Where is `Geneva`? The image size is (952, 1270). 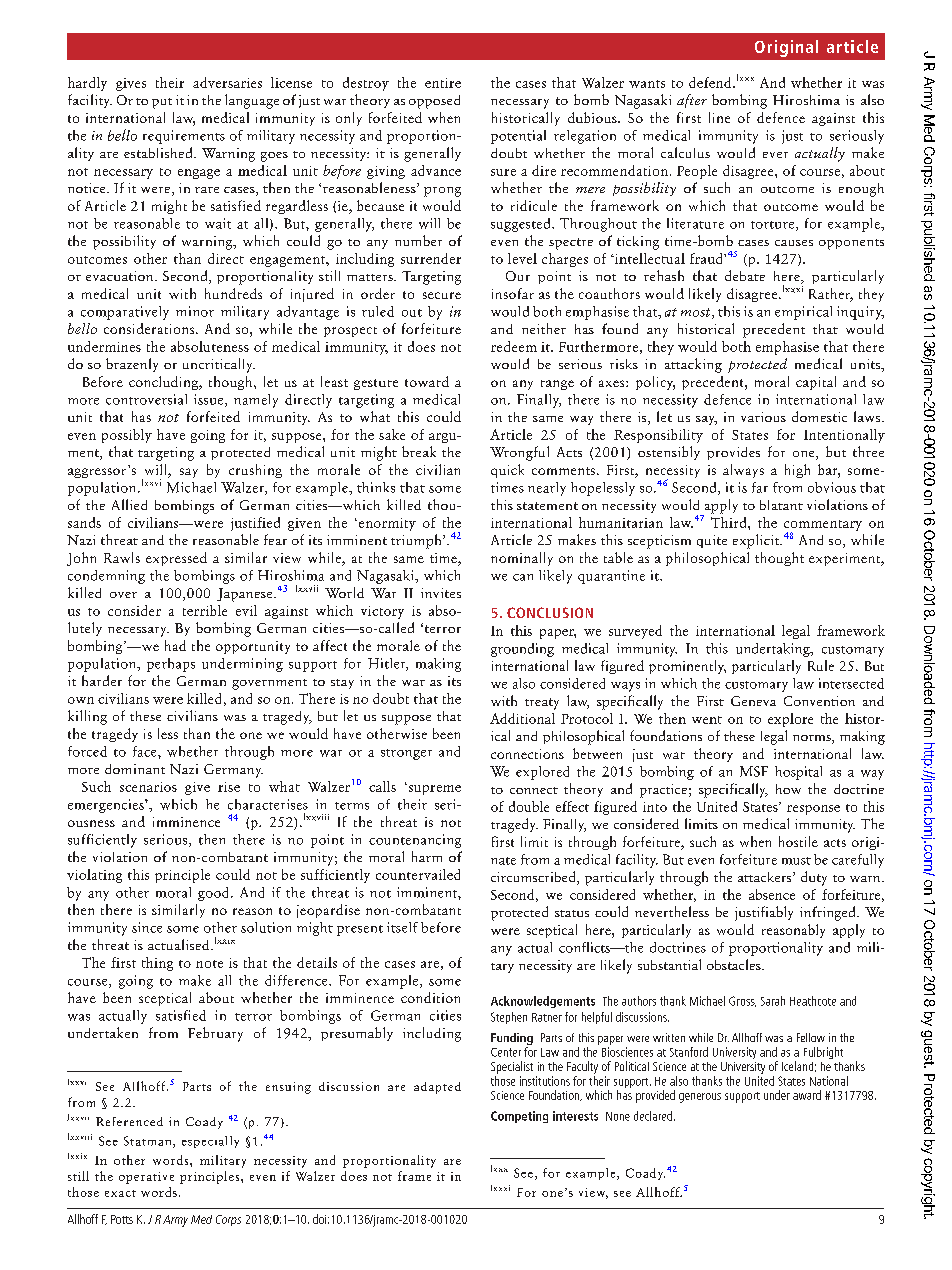
Geneva is located at coordinates (753, 701).
